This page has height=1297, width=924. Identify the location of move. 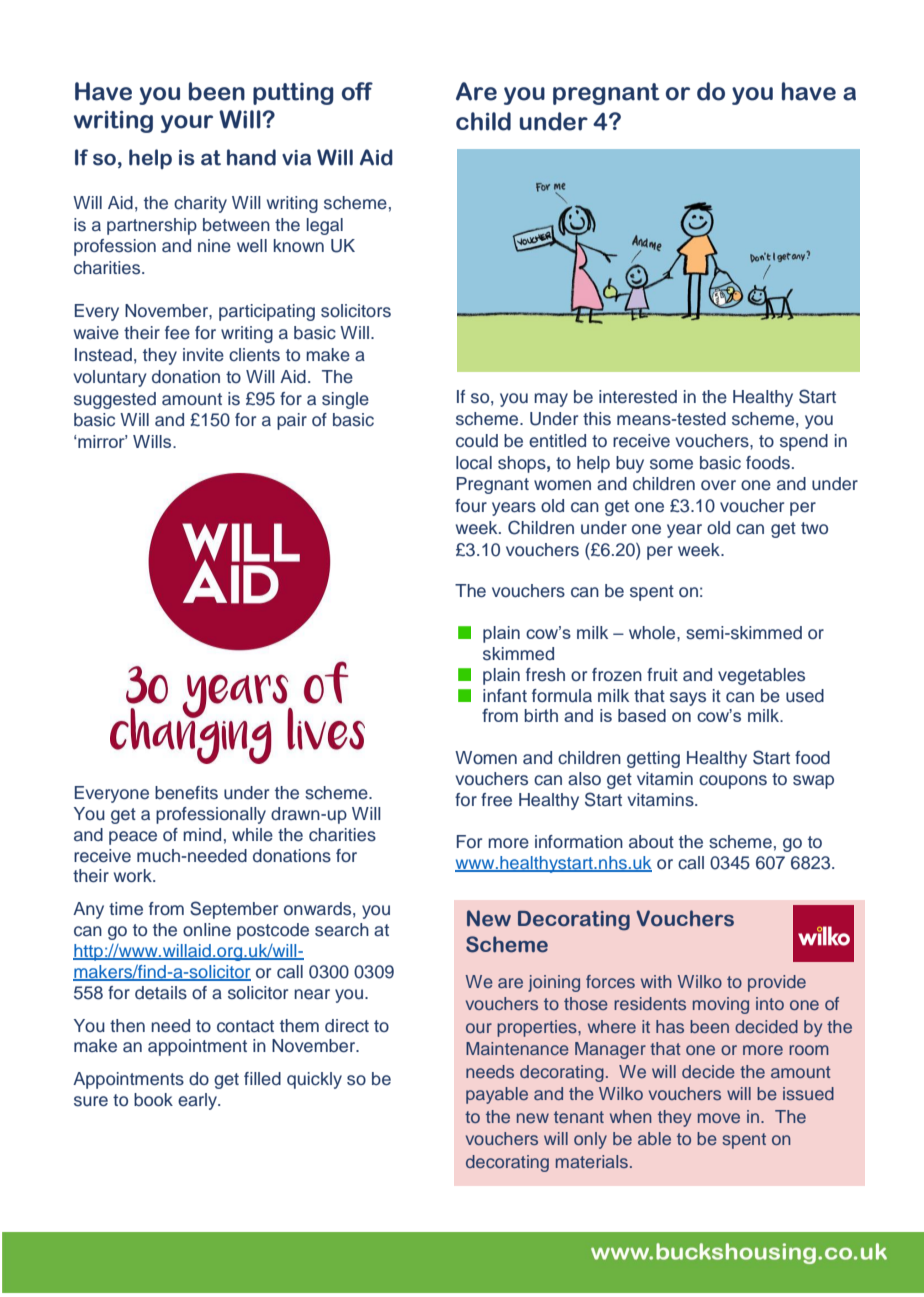
(719, 1118).
